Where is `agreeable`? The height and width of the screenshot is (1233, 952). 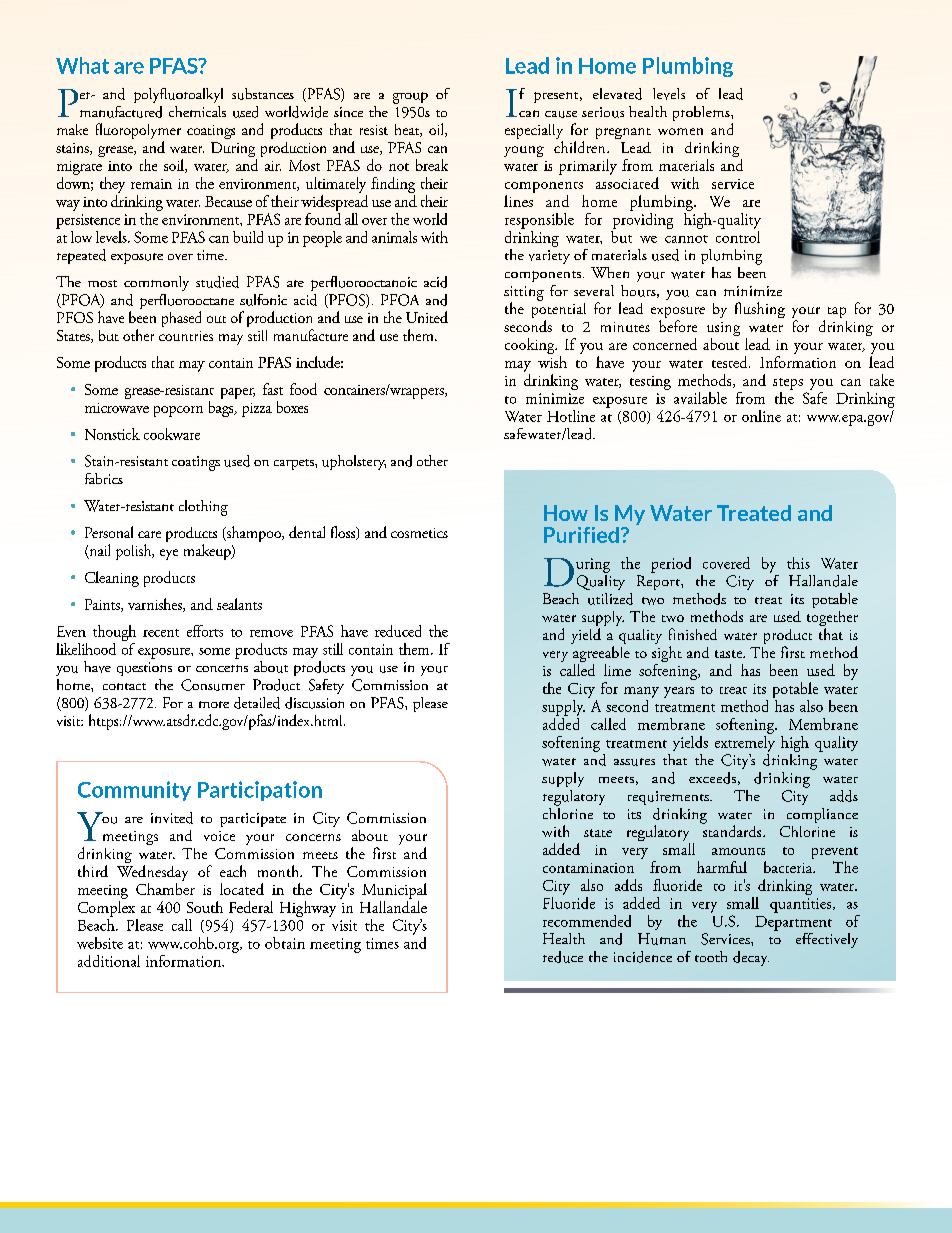 agreeable is located at coordinates (601, 655).
